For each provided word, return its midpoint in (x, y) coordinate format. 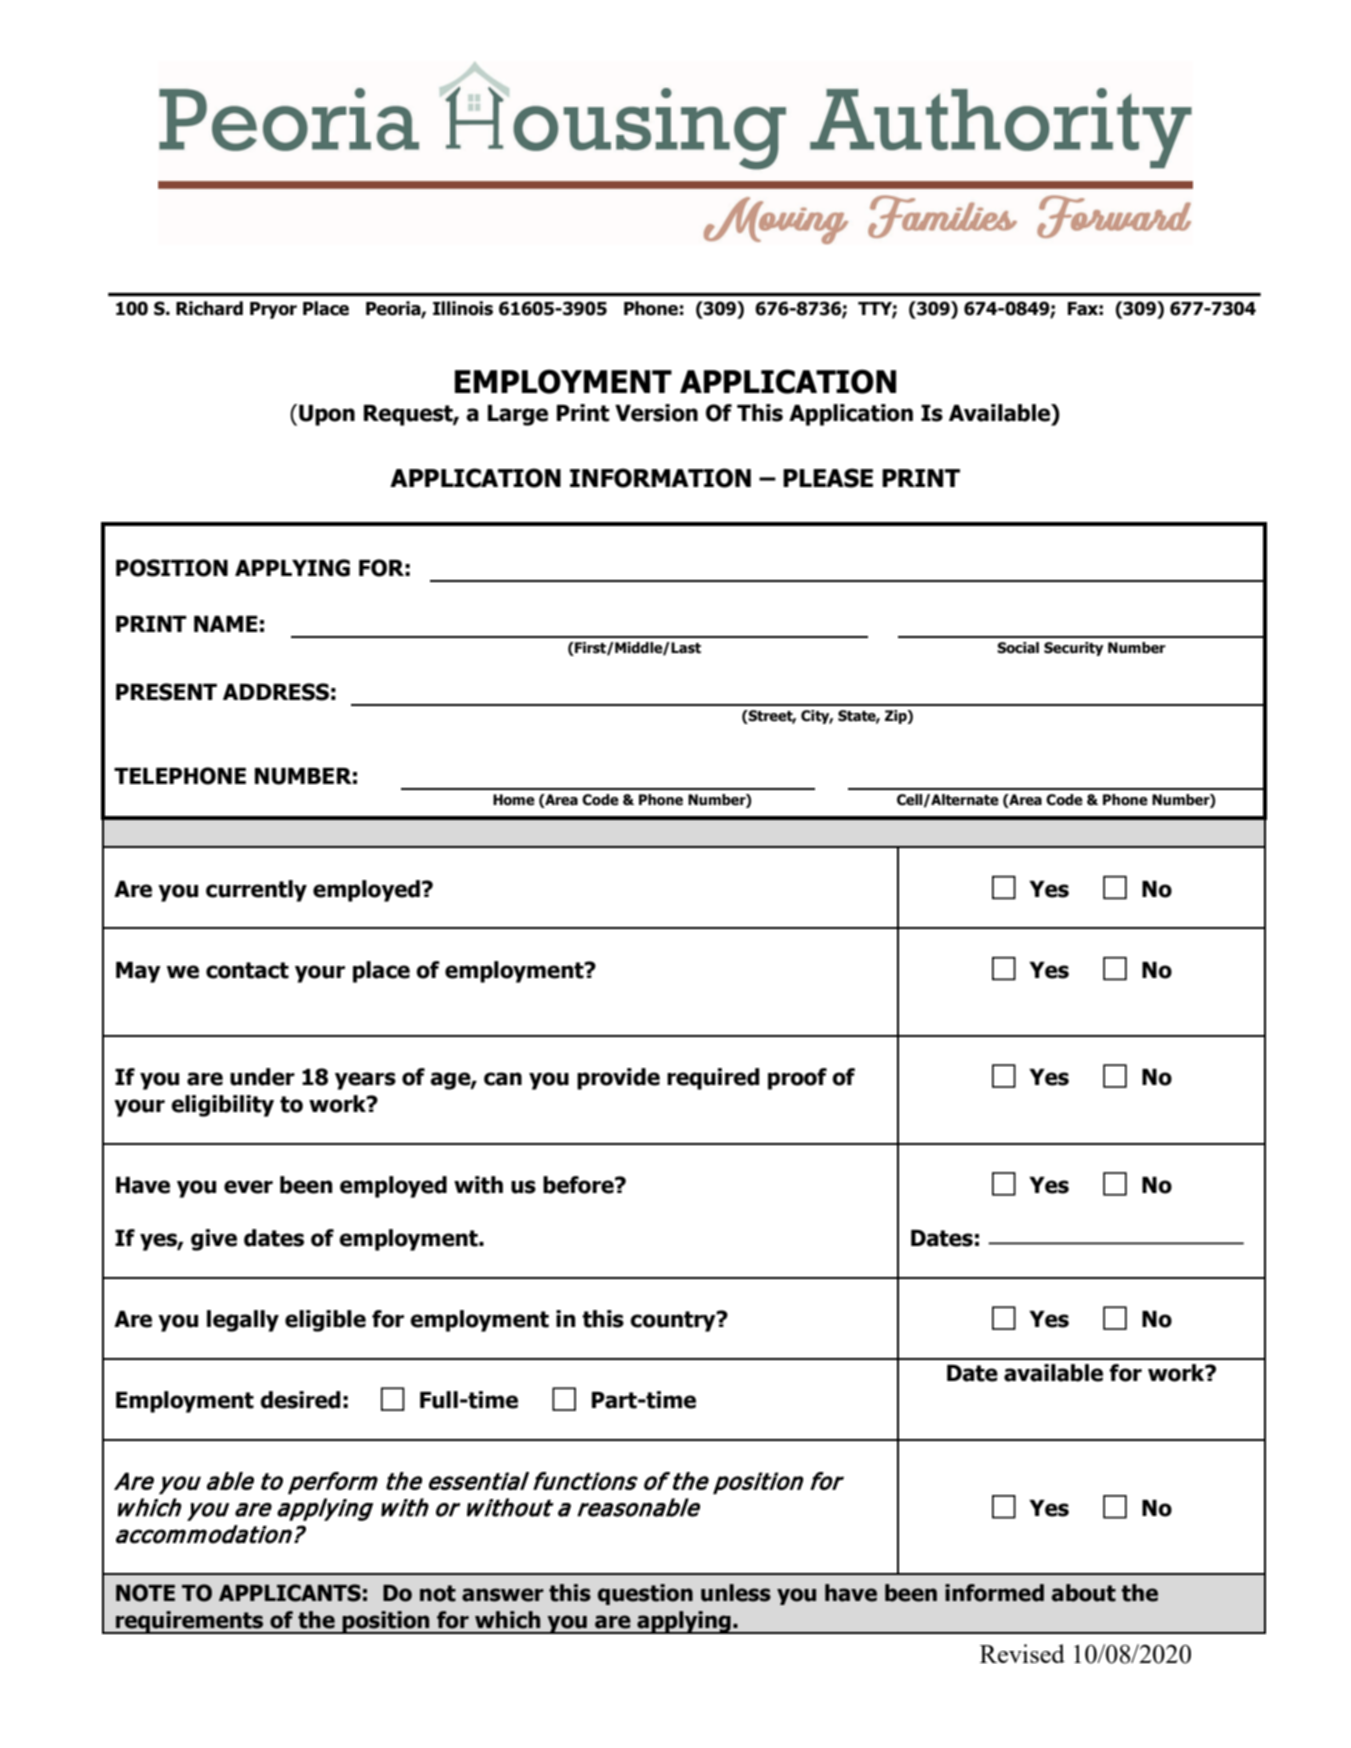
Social (1018, 648)
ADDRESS (276, 692)
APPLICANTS (290, 1593)
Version (656, 413)
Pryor (273, 310)
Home (514, 800)
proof (797, 1079)
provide (618, 1079)
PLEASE (828, 478)
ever (248, 1187)
